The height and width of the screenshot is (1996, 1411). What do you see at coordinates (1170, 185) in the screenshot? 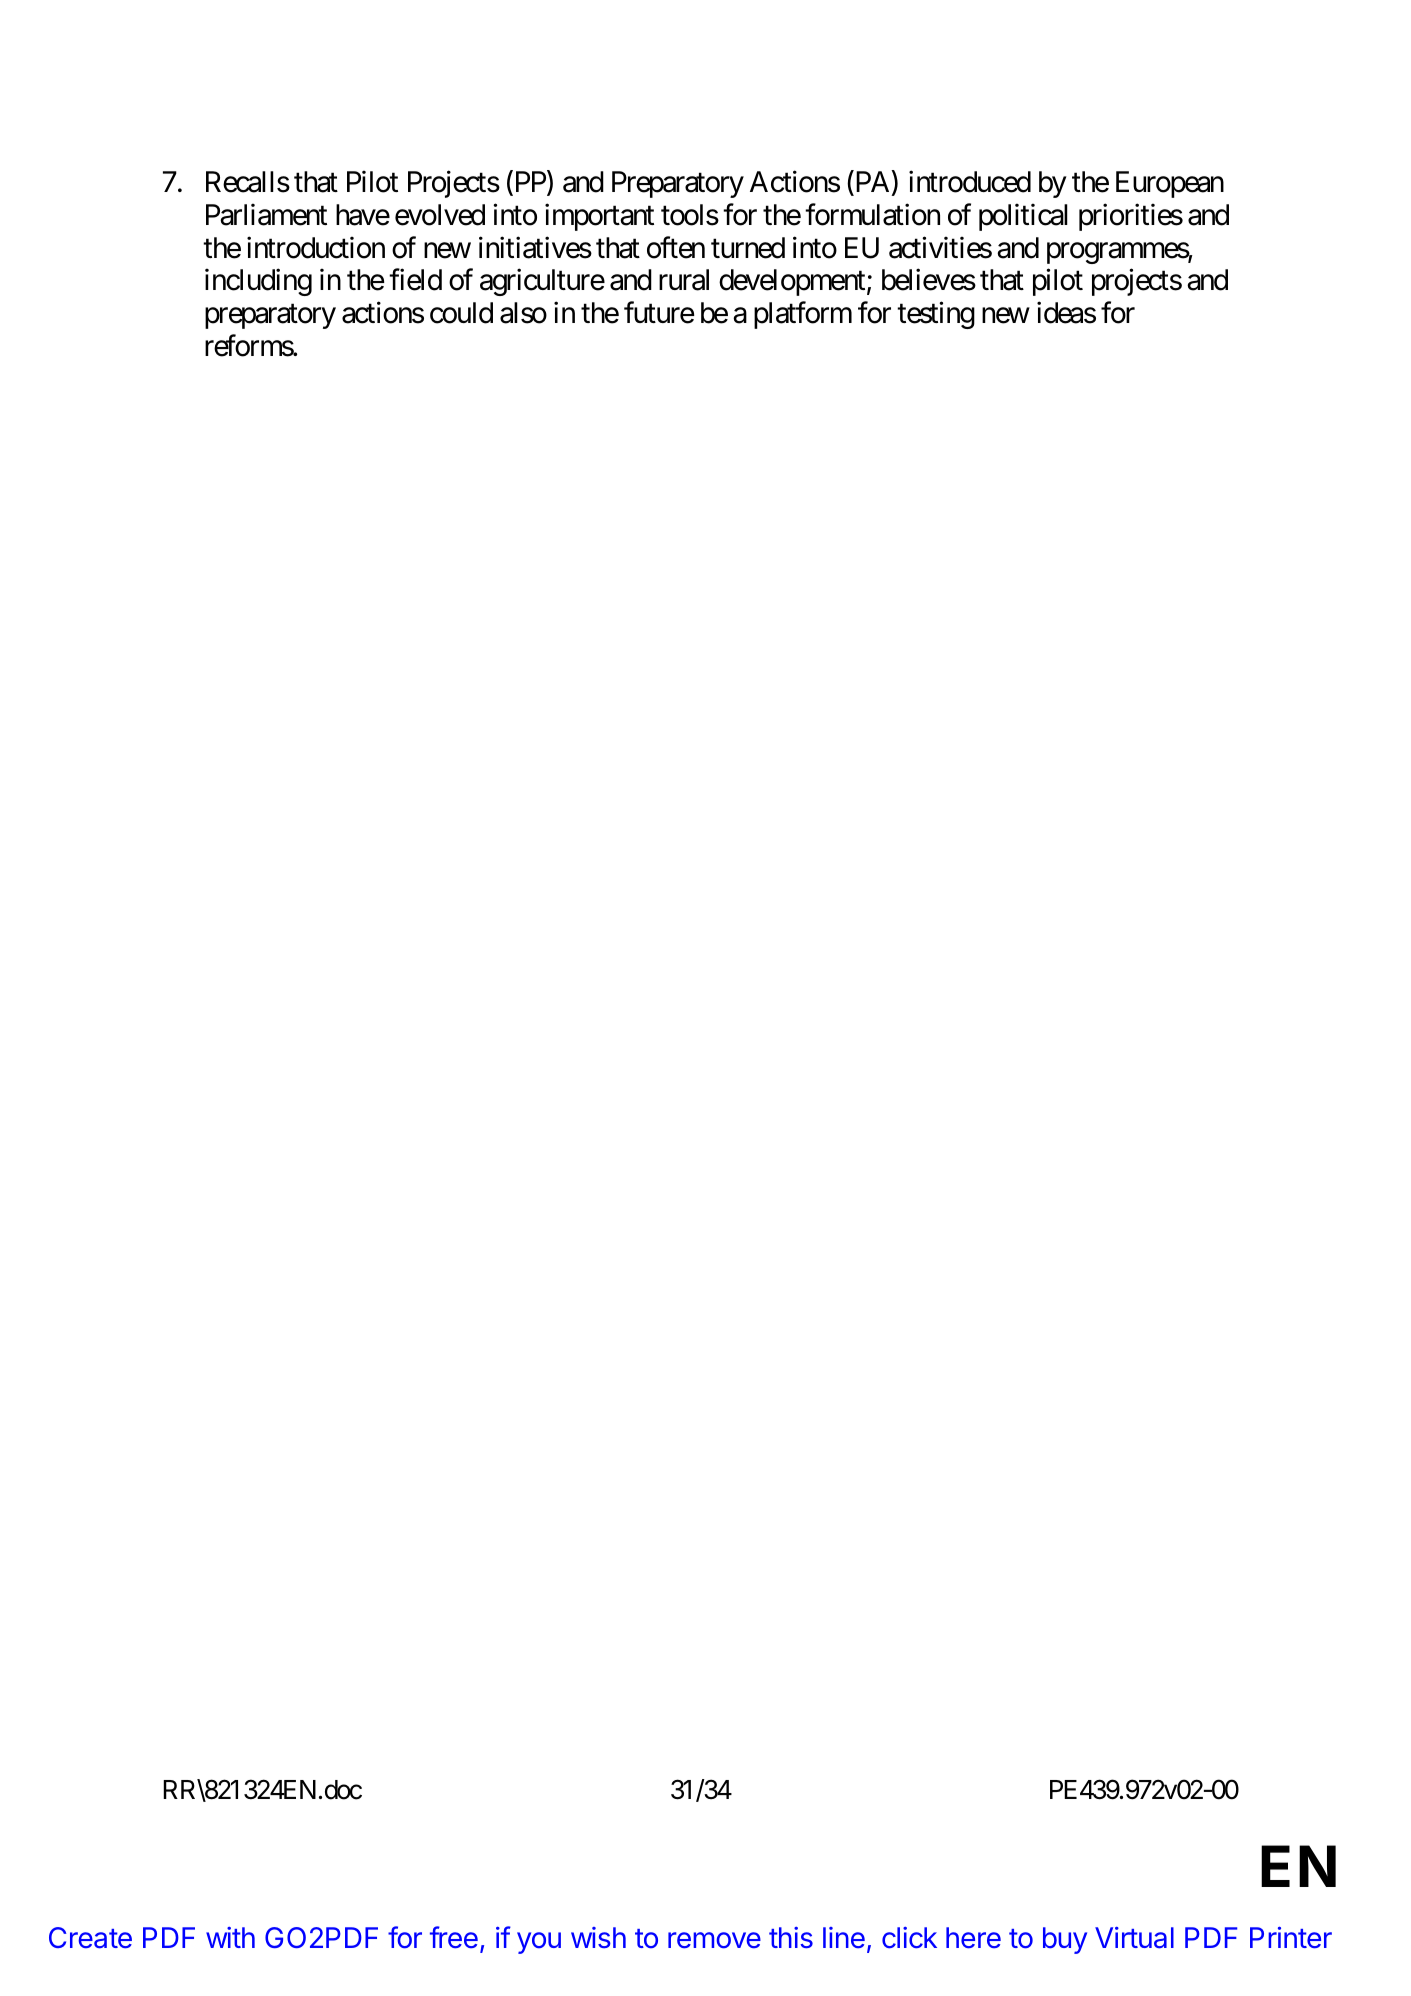
I see `European` at bounding box center [1170, 185].
